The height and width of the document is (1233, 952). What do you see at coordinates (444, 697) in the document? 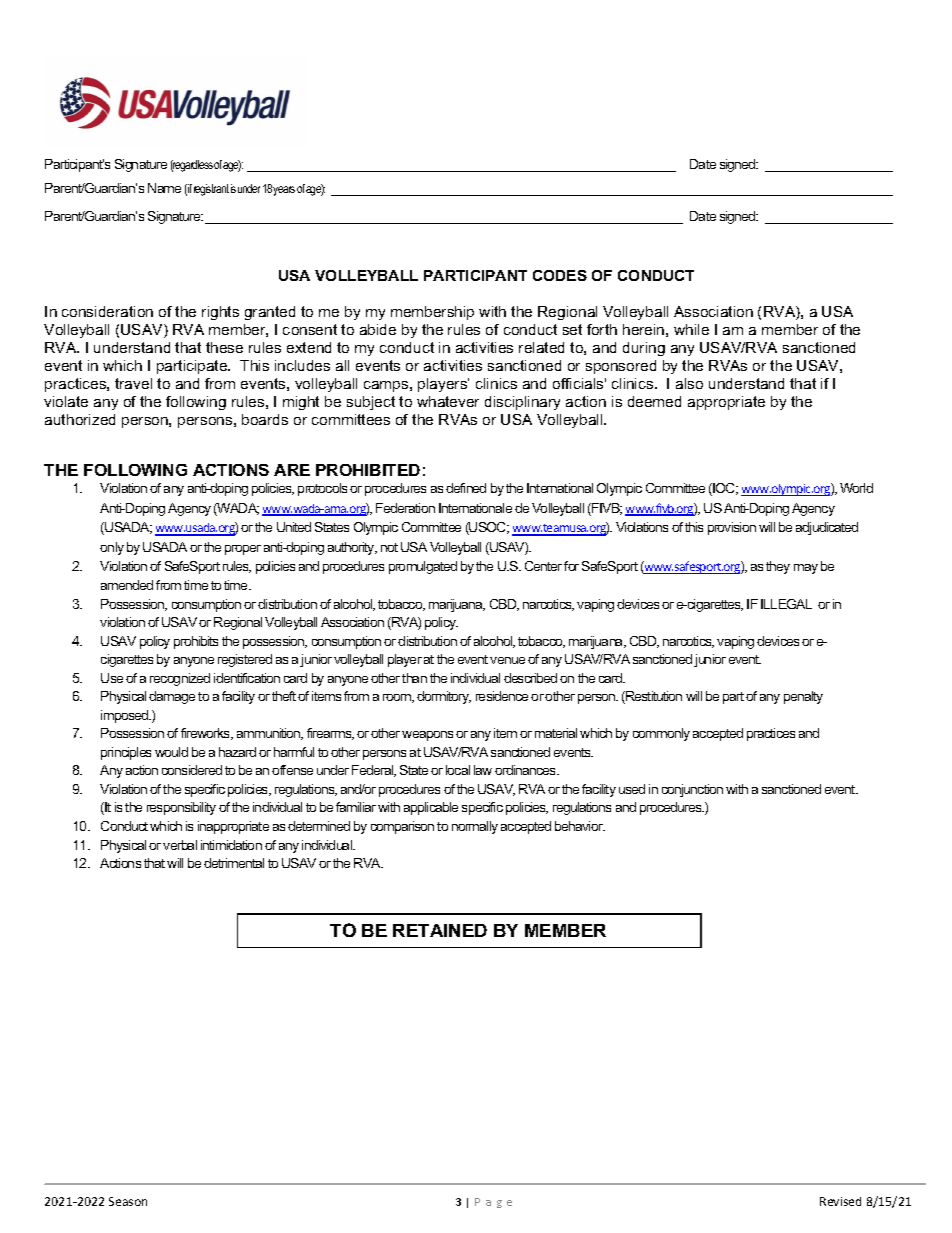
I see `dormitory` at bounding box center [444, 697].
